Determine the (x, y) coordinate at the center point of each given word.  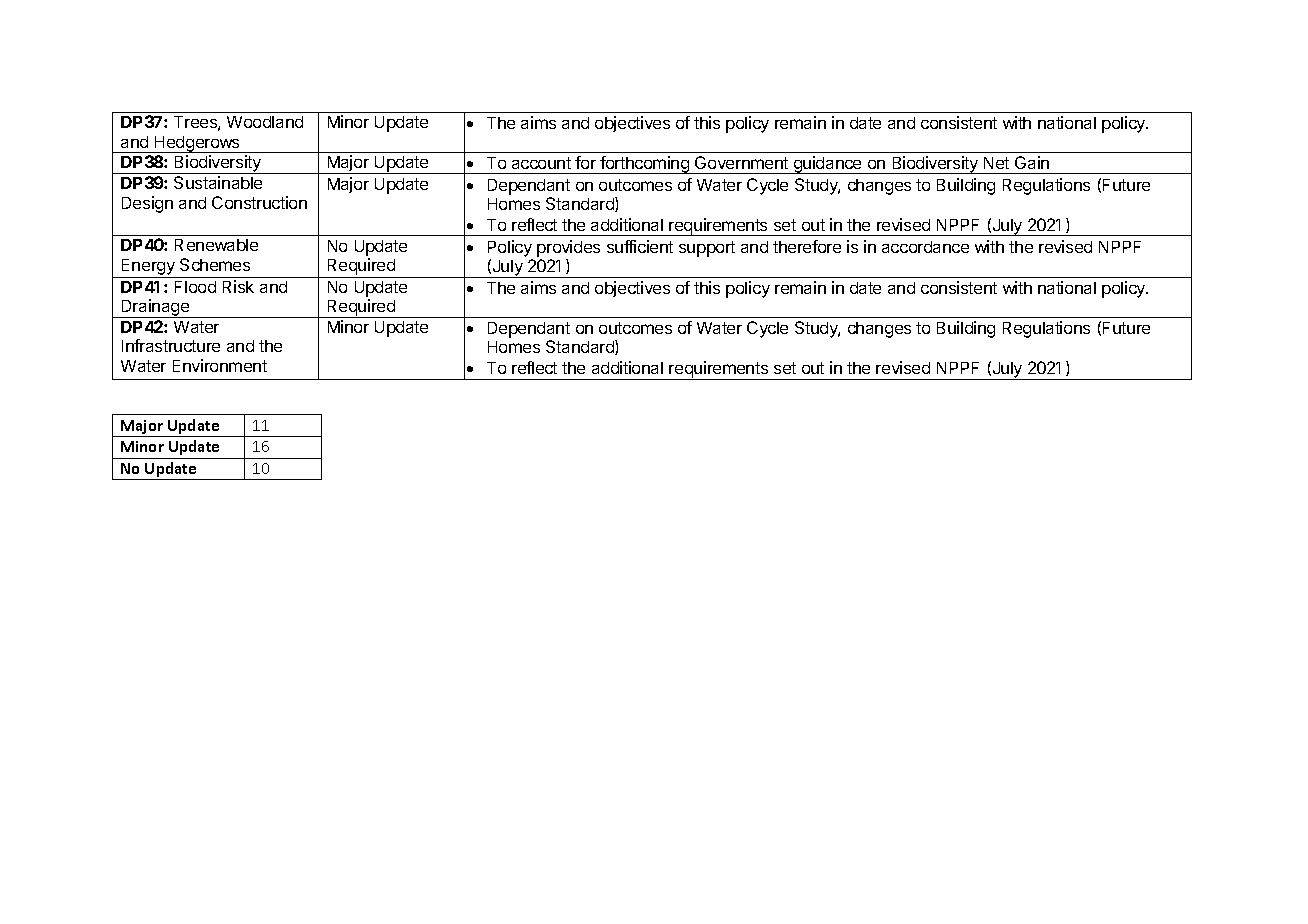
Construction (259, 202)
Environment (220, 365)
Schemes (215, 264)
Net (996, 163)
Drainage (156, 308)
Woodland (265, 122)
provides (568, 248)
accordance (925, 247)
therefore (807, 246)
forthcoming (644, 165)
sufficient (640, 246)
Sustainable (218, 182)
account (541, 163)
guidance (827, 165)
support (707, 249)
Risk (238, 286)
